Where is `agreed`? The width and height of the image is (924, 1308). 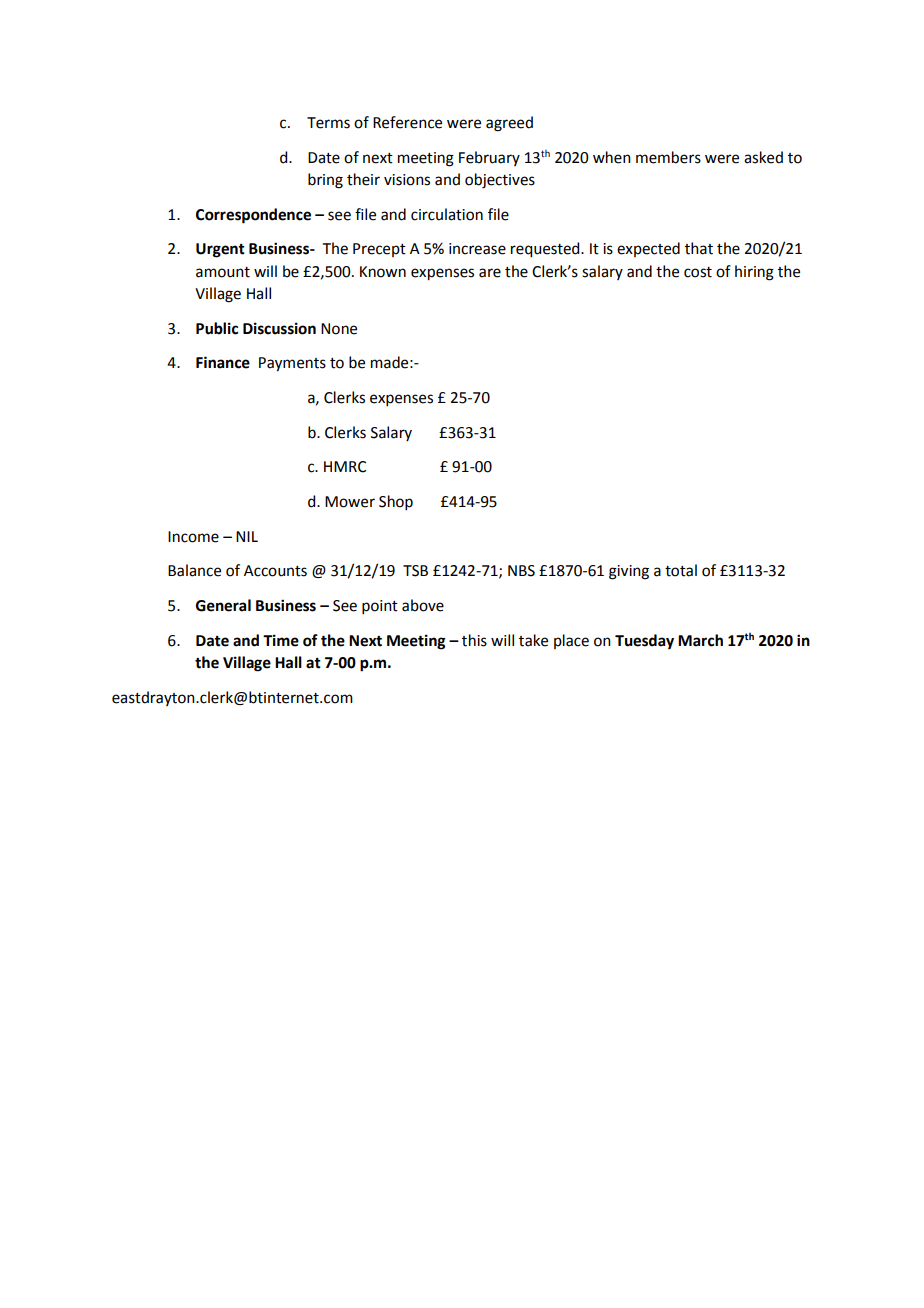
agreed is located at coordinates (509, 124).
